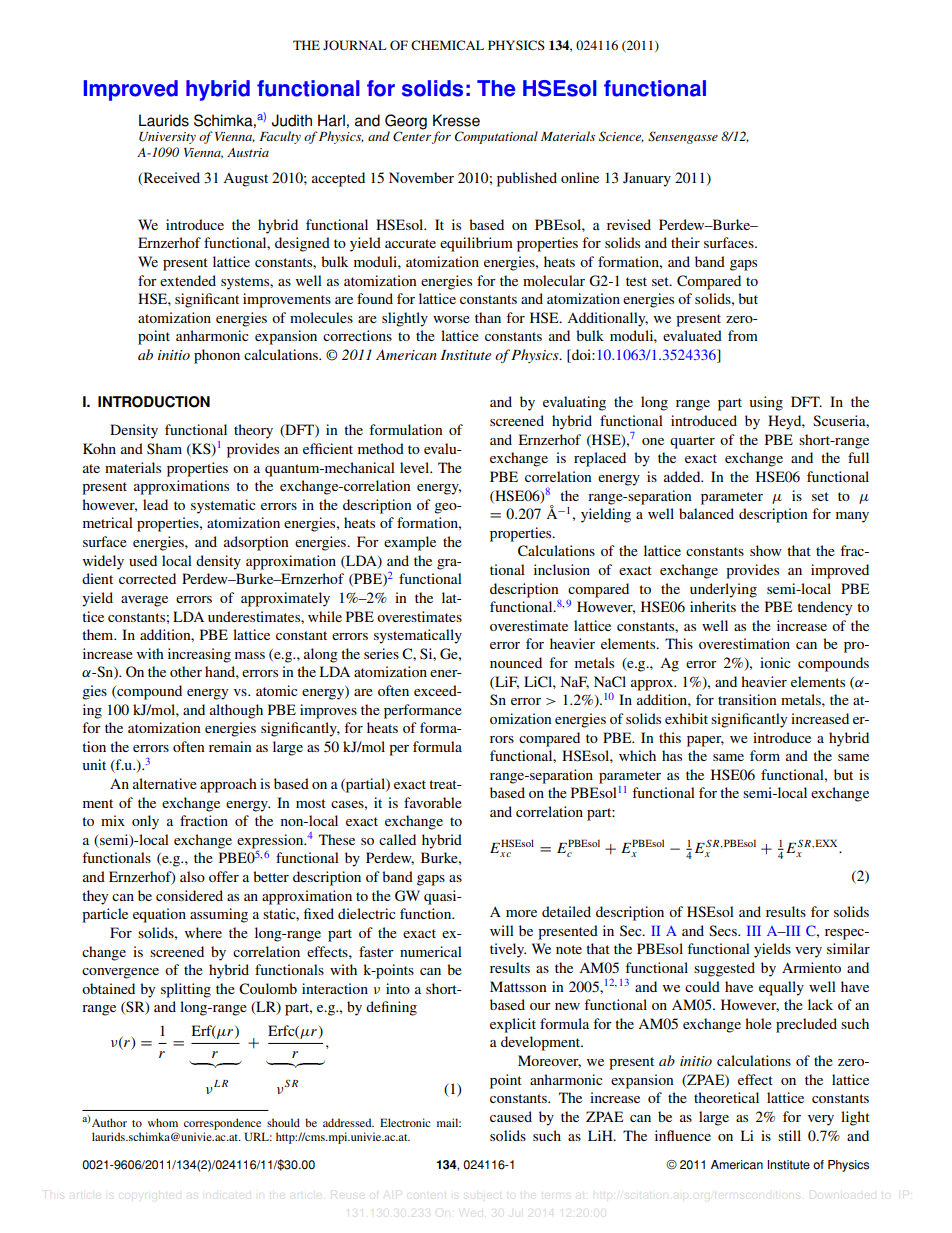  Describe the element at coordinates (447, 45) in the document. I see `CHEMICAL` at that location.
